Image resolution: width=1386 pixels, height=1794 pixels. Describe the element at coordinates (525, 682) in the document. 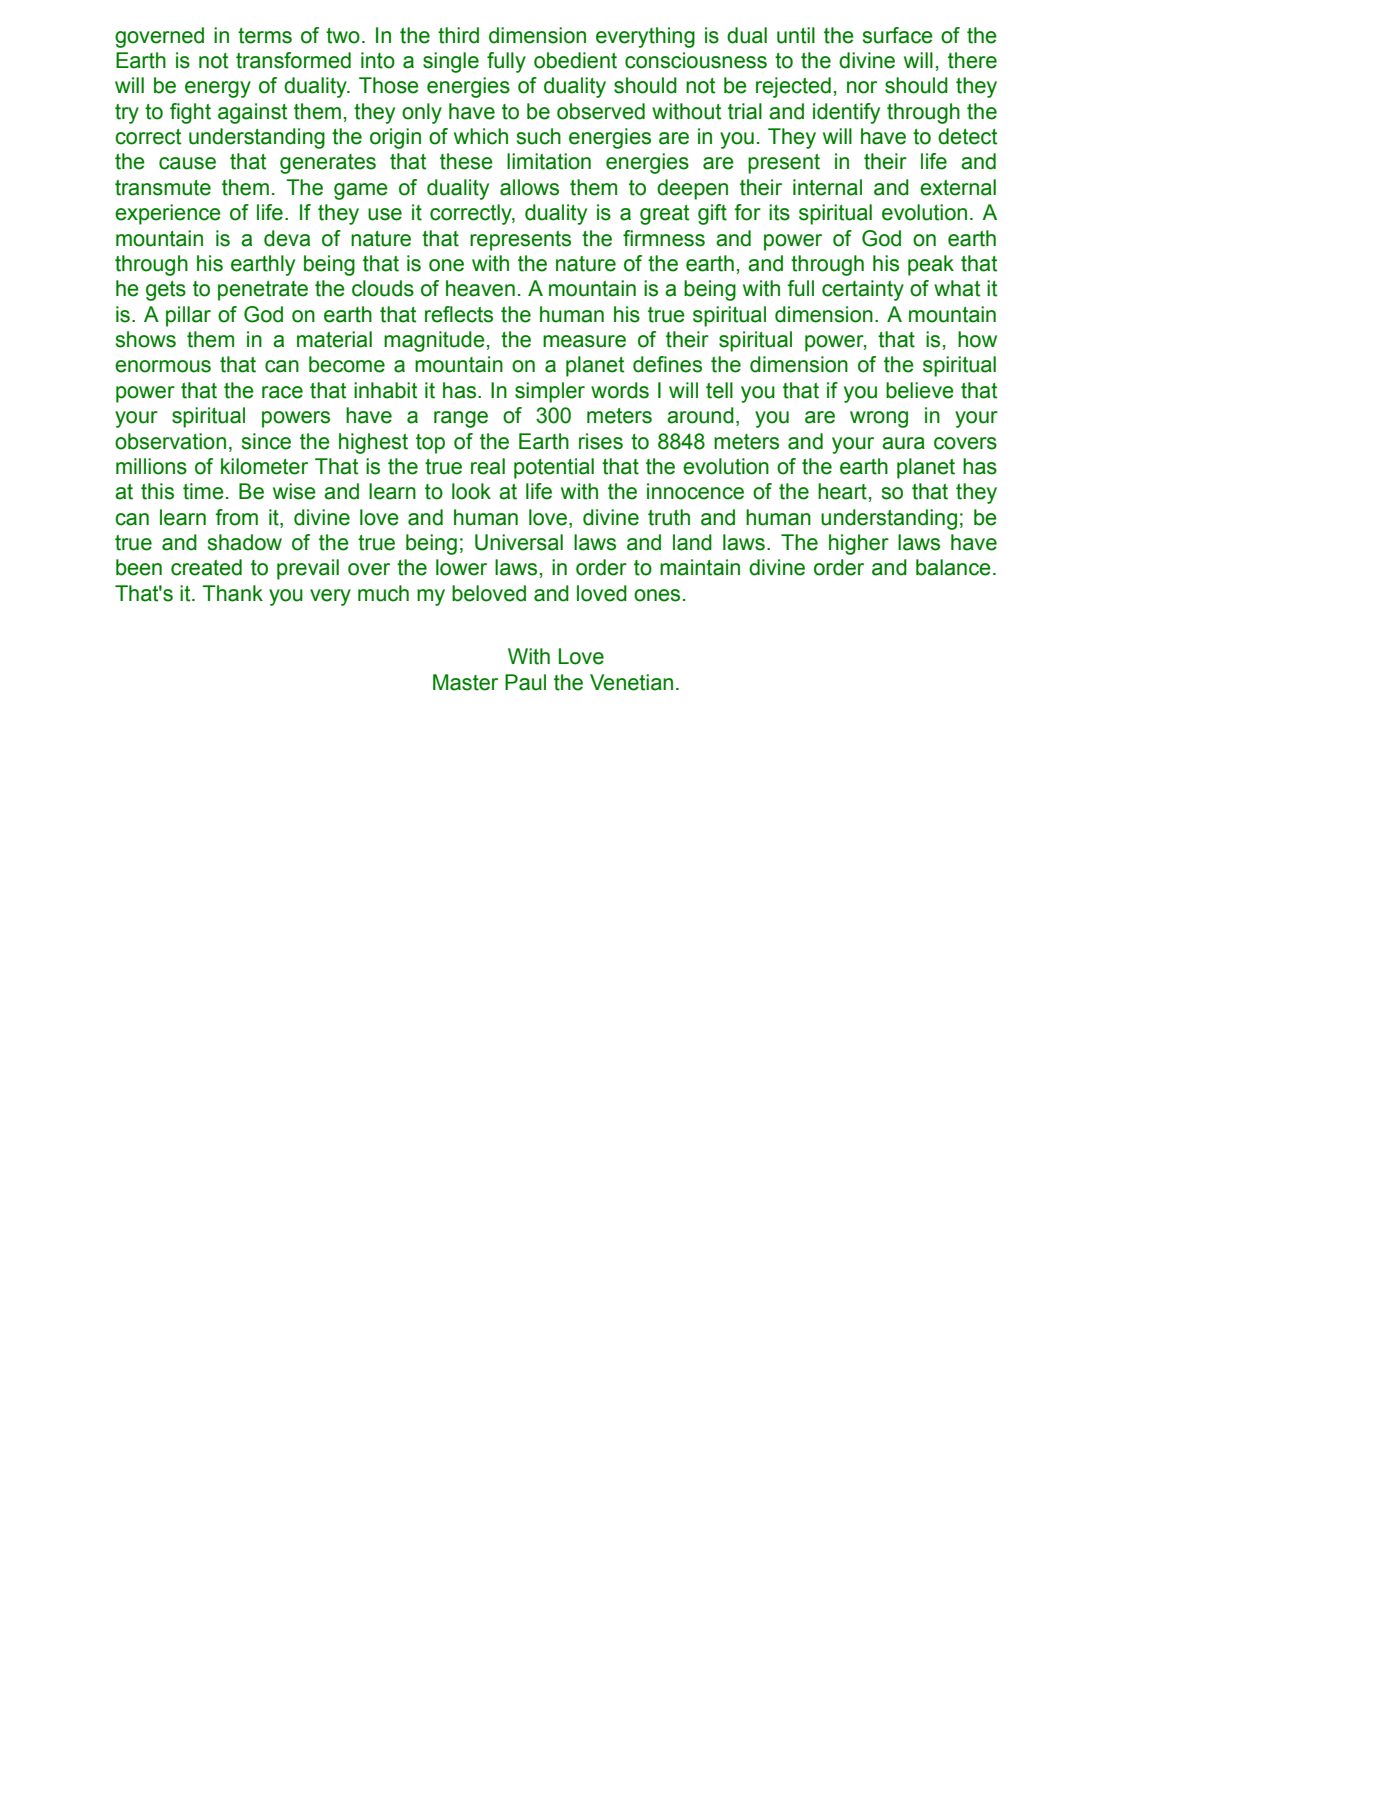

I see `Paul` at that location.
